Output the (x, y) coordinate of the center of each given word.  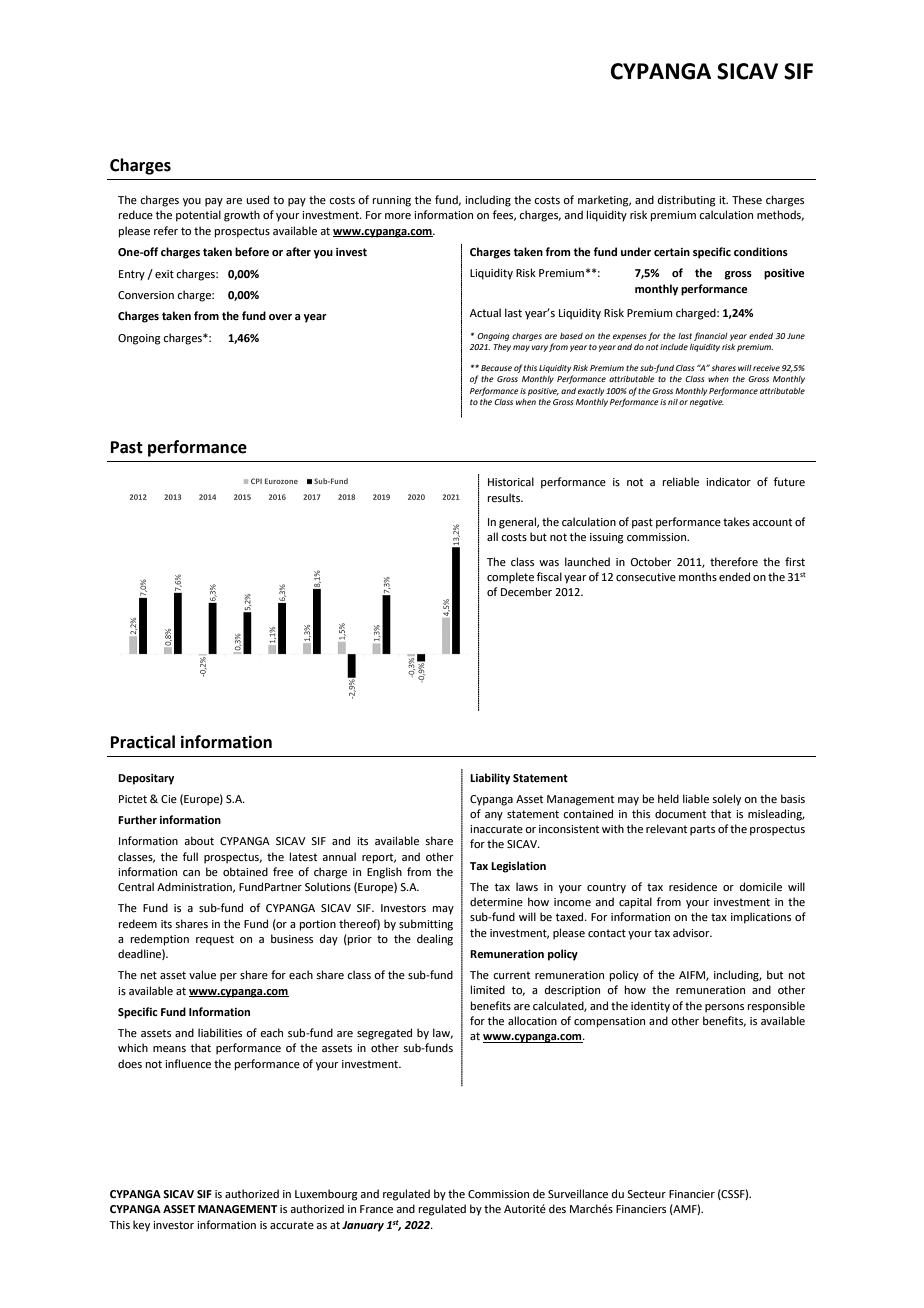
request (215, 940)
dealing (435, 940)
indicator (728, 481)
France (376, 1209)
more (398, 216)
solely (726, 800)
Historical (511, 481)
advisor (692, 932)
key (141, 1226)
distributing (687, 201)
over (280, 317)
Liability (490, 779)
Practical (143, 742)
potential (198, 216)
